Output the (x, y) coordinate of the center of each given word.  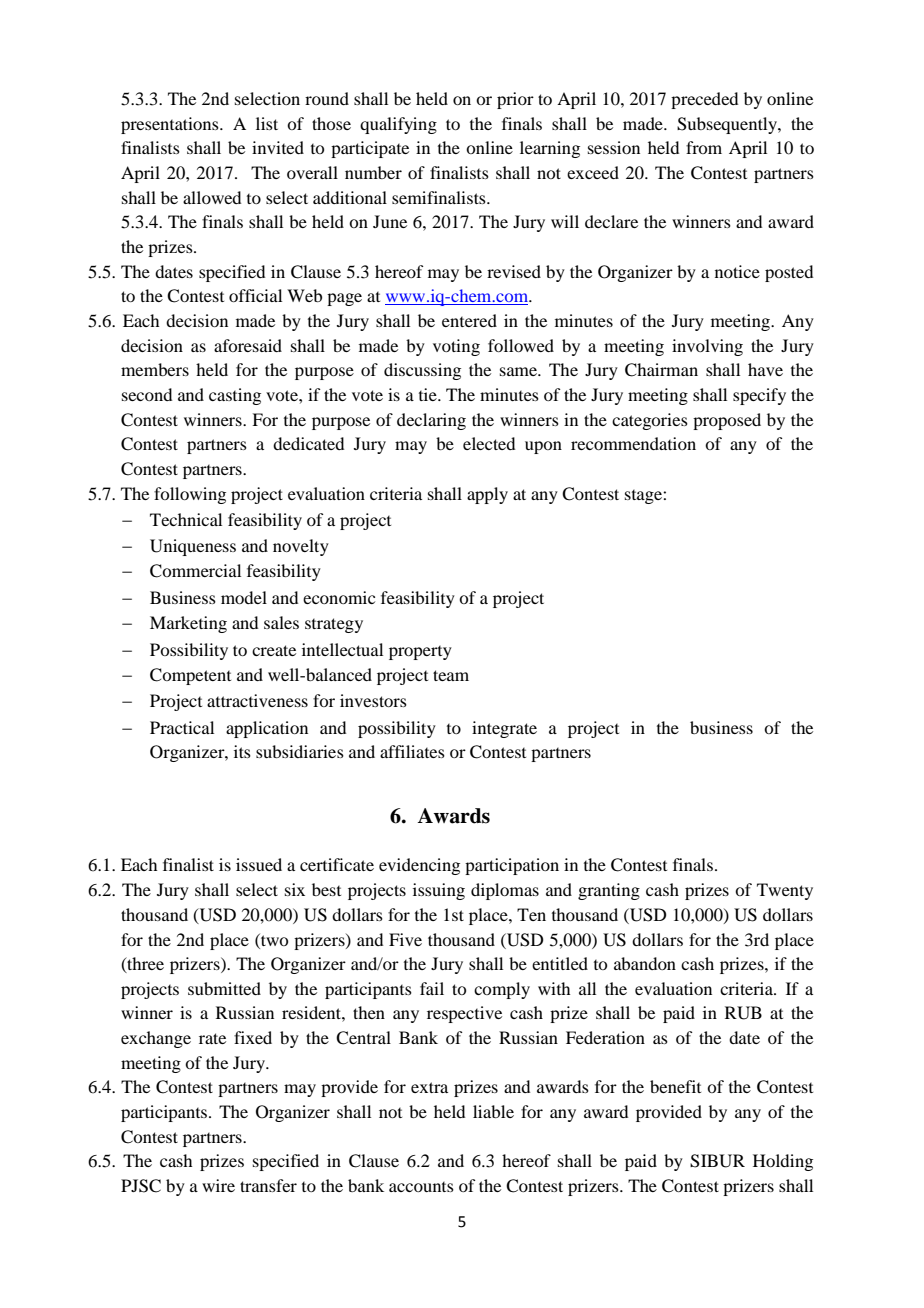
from (704, 147)
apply (487, 495)
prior (515, 100)
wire (218, 1185)
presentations (171, 125)
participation (512, 866)
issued (259, 864)
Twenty (785, 891)
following (190, 495)
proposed (727, 421)
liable (493, 1111)
